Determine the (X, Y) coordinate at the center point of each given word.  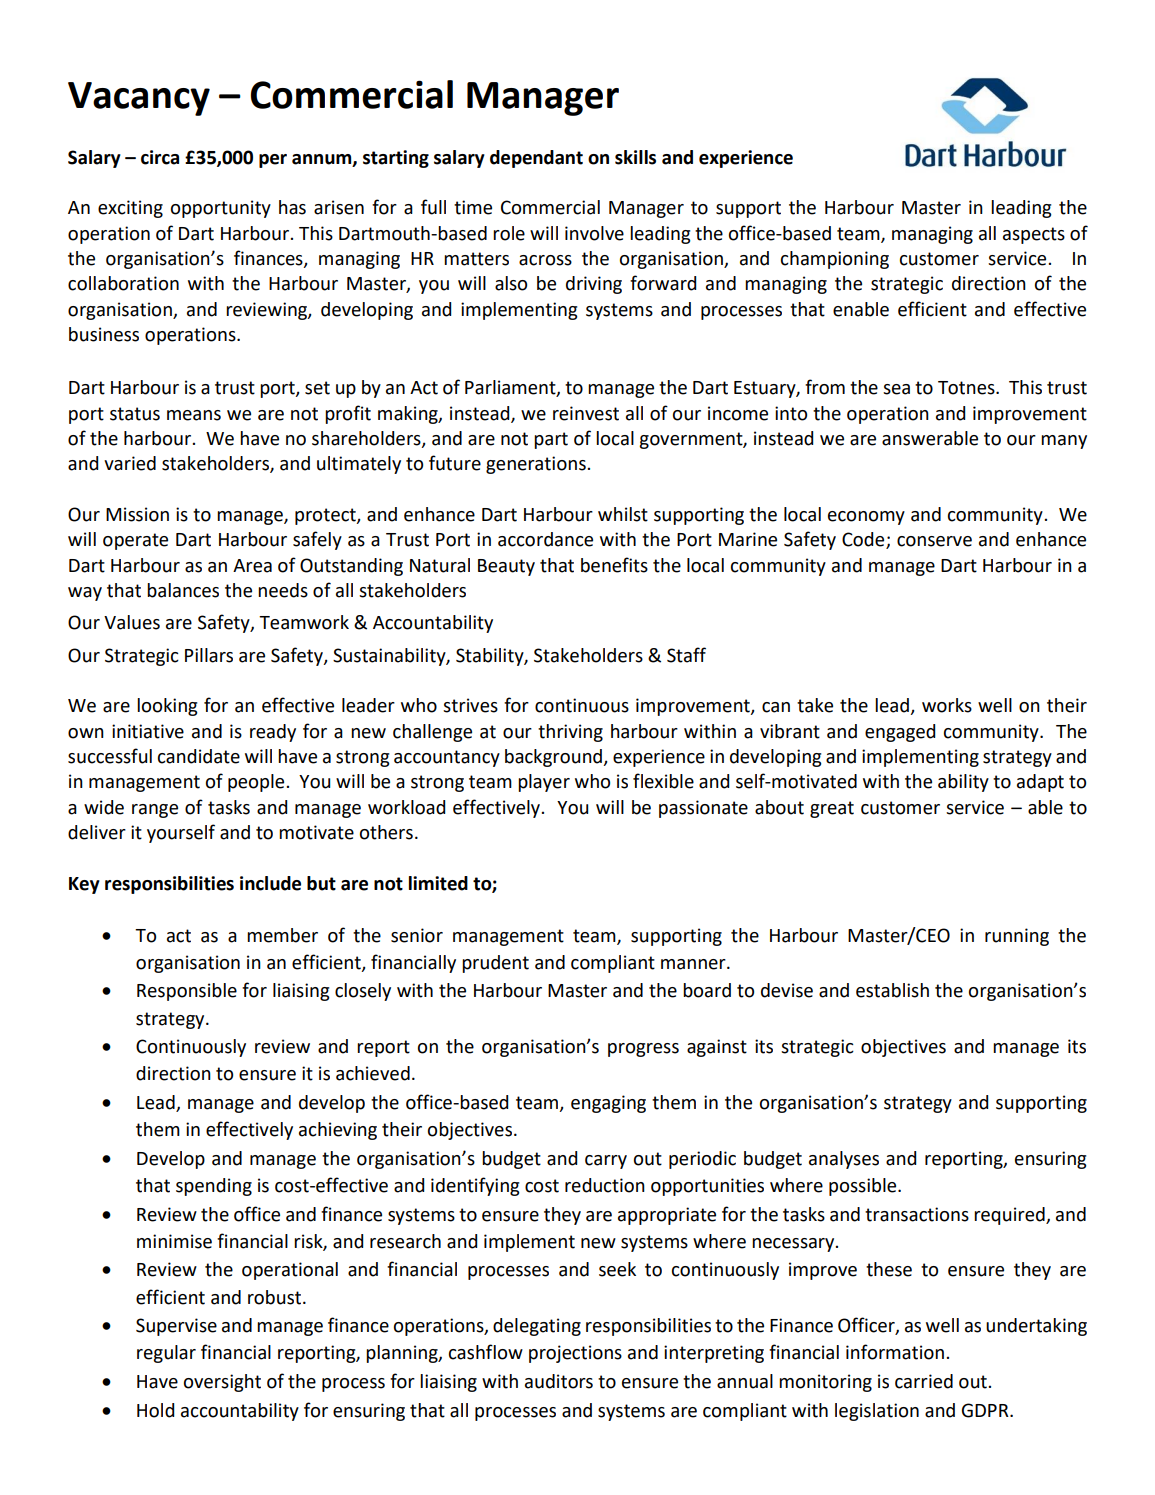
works (947, 705)
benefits (614, 565)
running (1017, 937)
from (825, 387)
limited (438, 883)
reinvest (586, 413)
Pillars (209, 655)
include (270, 883)
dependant (536, 159)
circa (160, 157)
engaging (608, 1104)
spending (214, 1187)
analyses (844, 1160)
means (194, 415)
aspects (1034, 235)
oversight (222, 1383)
